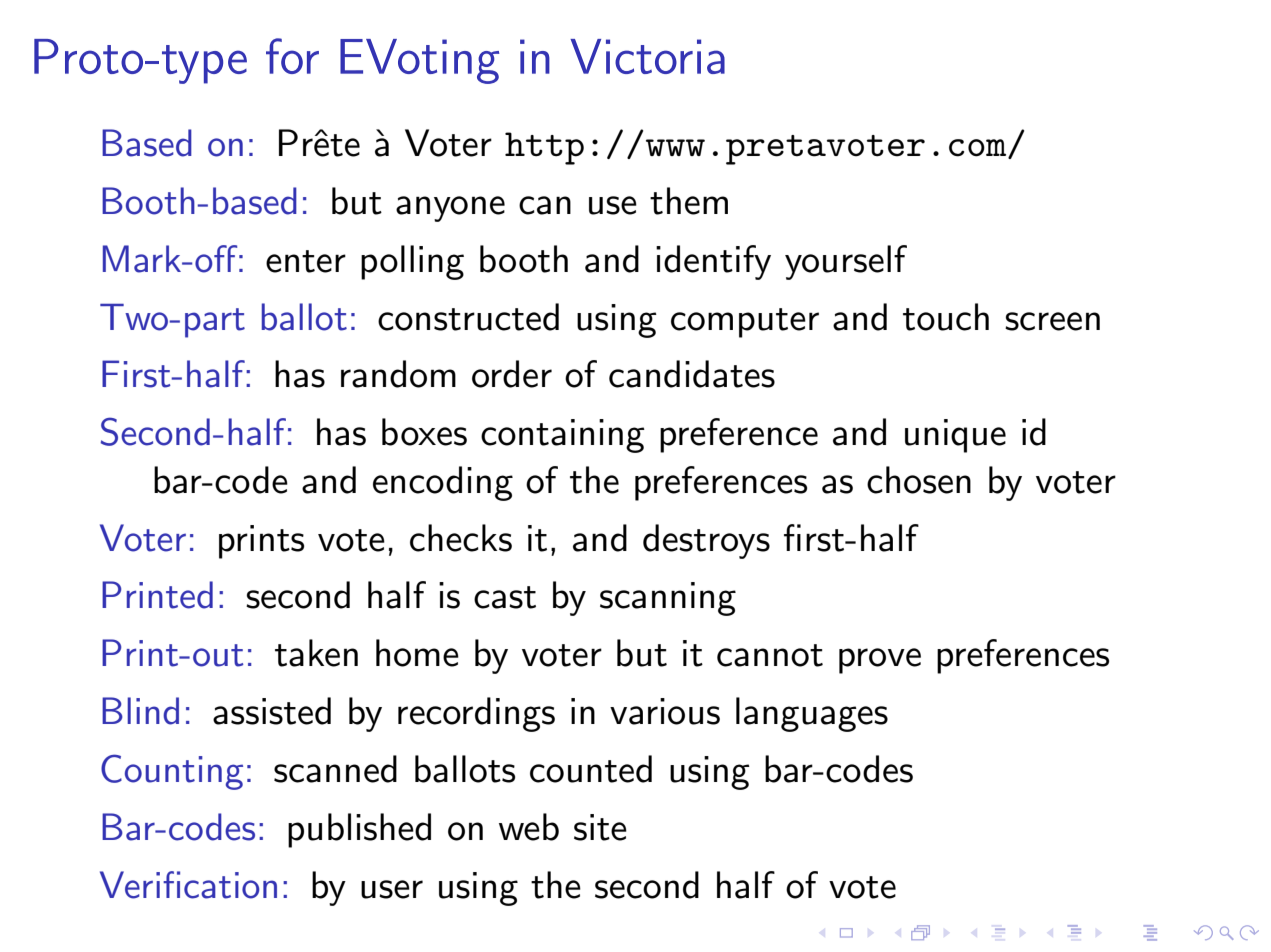 The image size is (1271, 952). What do you see at coordinates (563, 436) in the screenshot?
I see `containing` at bounding box center [563, 436].
